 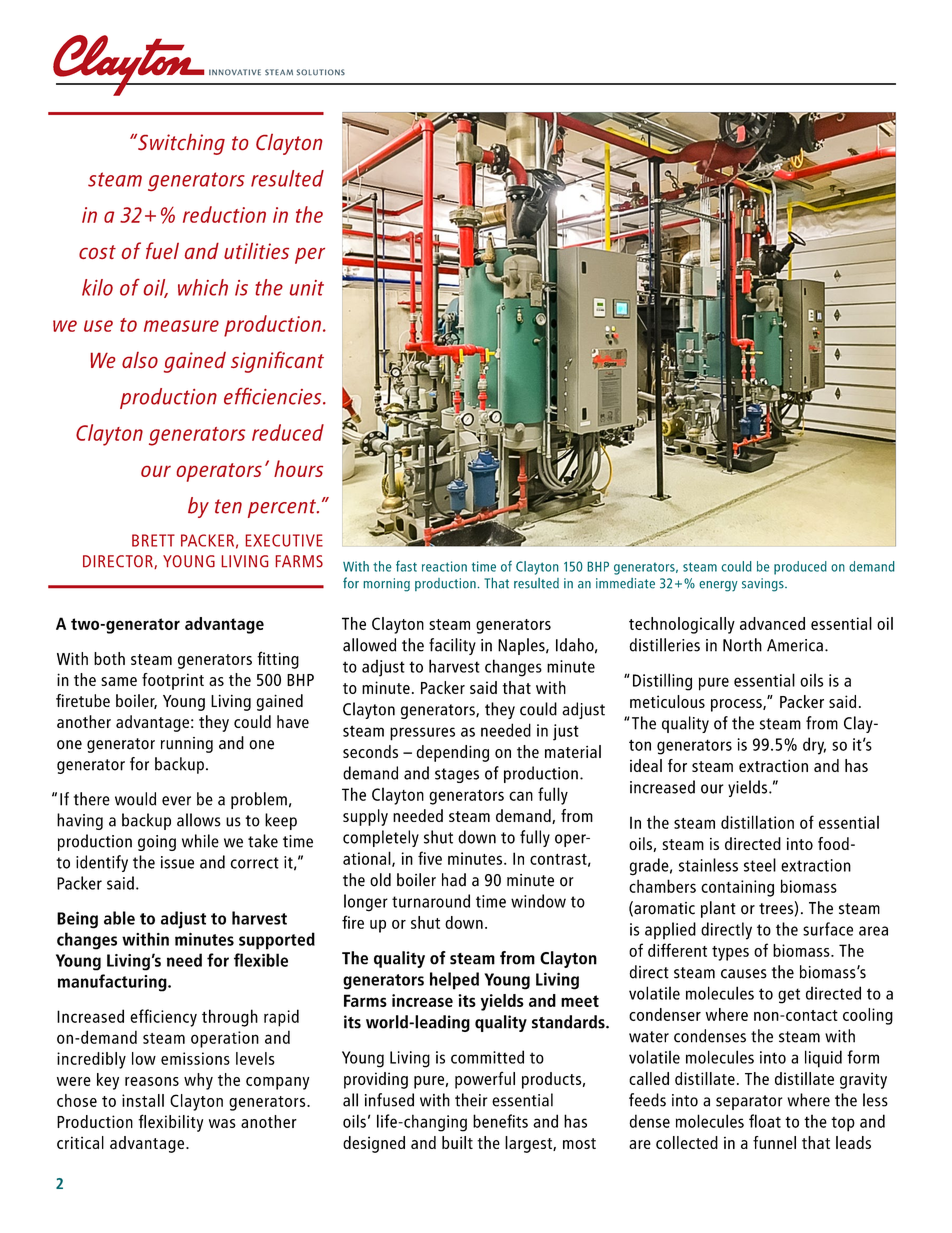 What do you see at coordinates (170, 1123) in the page?
I see `flexibility` at bounding box center [170, 1123].
